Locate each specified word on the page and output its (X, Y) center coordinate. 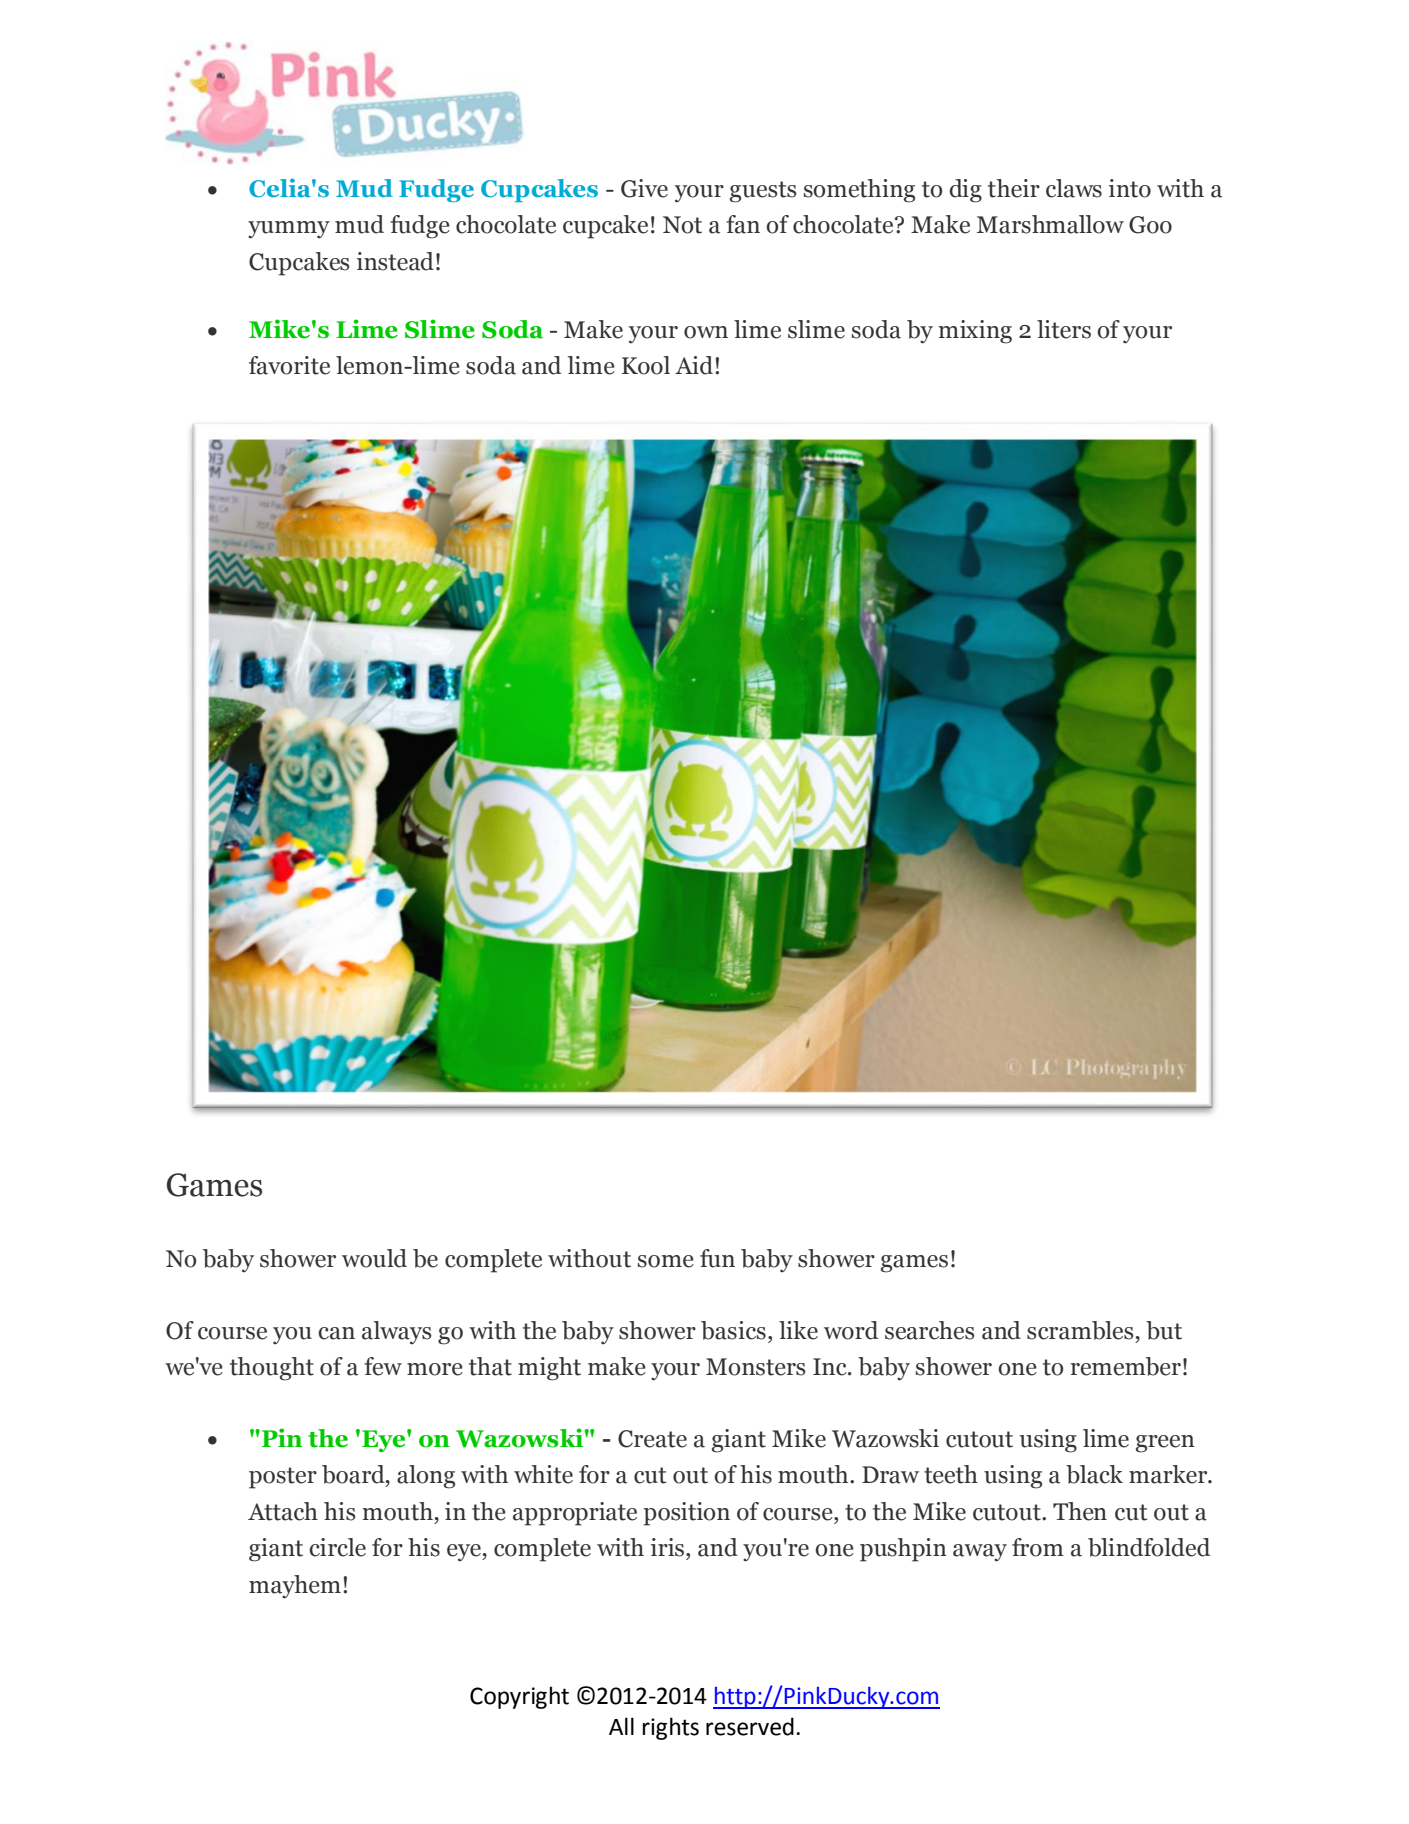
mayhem (295, 1587)
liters (1064, 329)
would (374, 1258)
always (396, 1332)
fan (743, 224)
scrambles (1080, 1330)
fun (717, 1258)
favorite (289, 365)
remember (1126, 1366)
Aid (694, 365)
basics (733, 1330)
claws (1074, 188)
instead (395, 261)
